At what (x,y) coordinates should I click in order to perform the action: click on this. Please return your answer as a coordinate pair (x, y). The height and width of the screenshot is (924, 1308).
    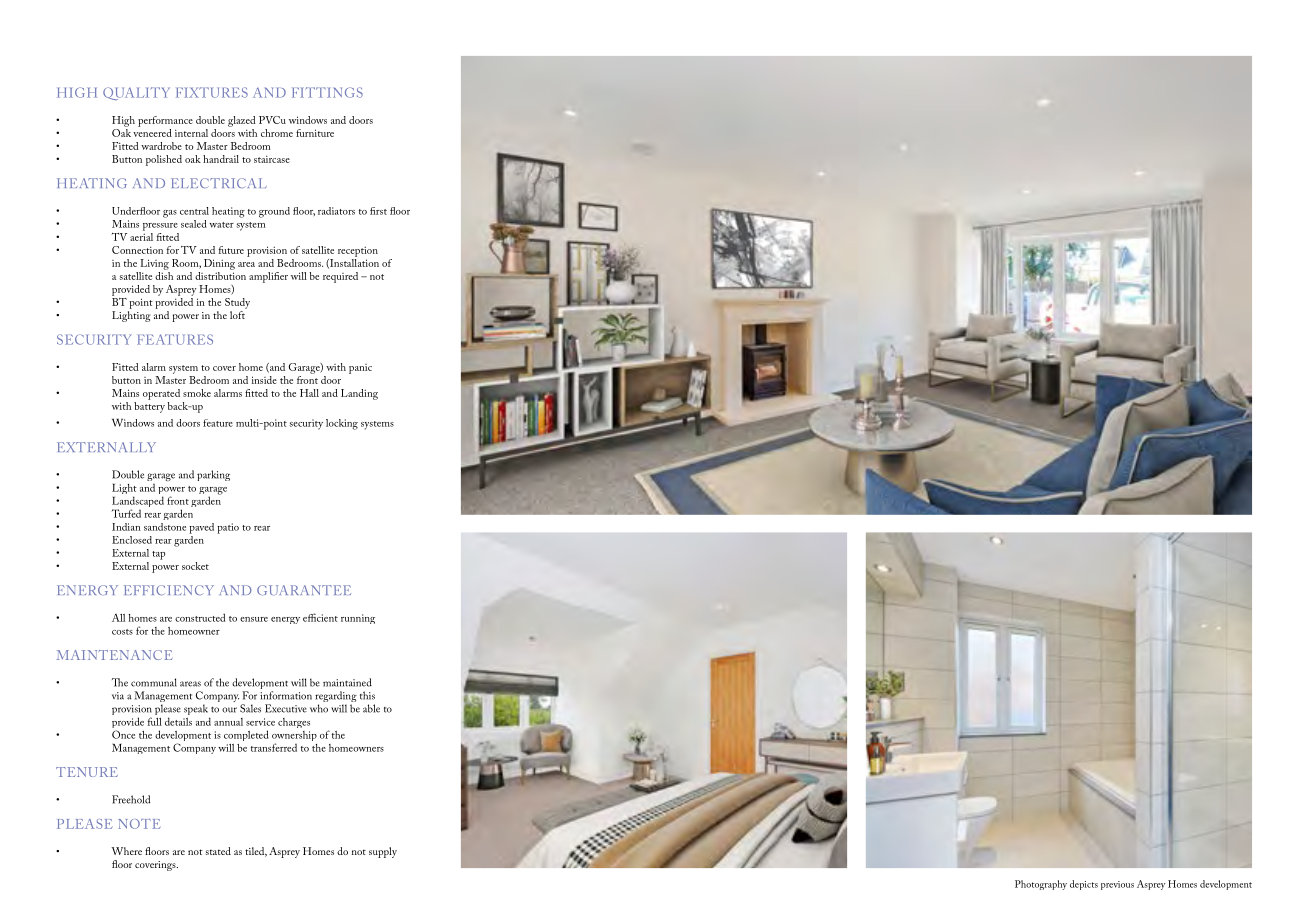
    Looking at the image, I should click on (367, 695).
